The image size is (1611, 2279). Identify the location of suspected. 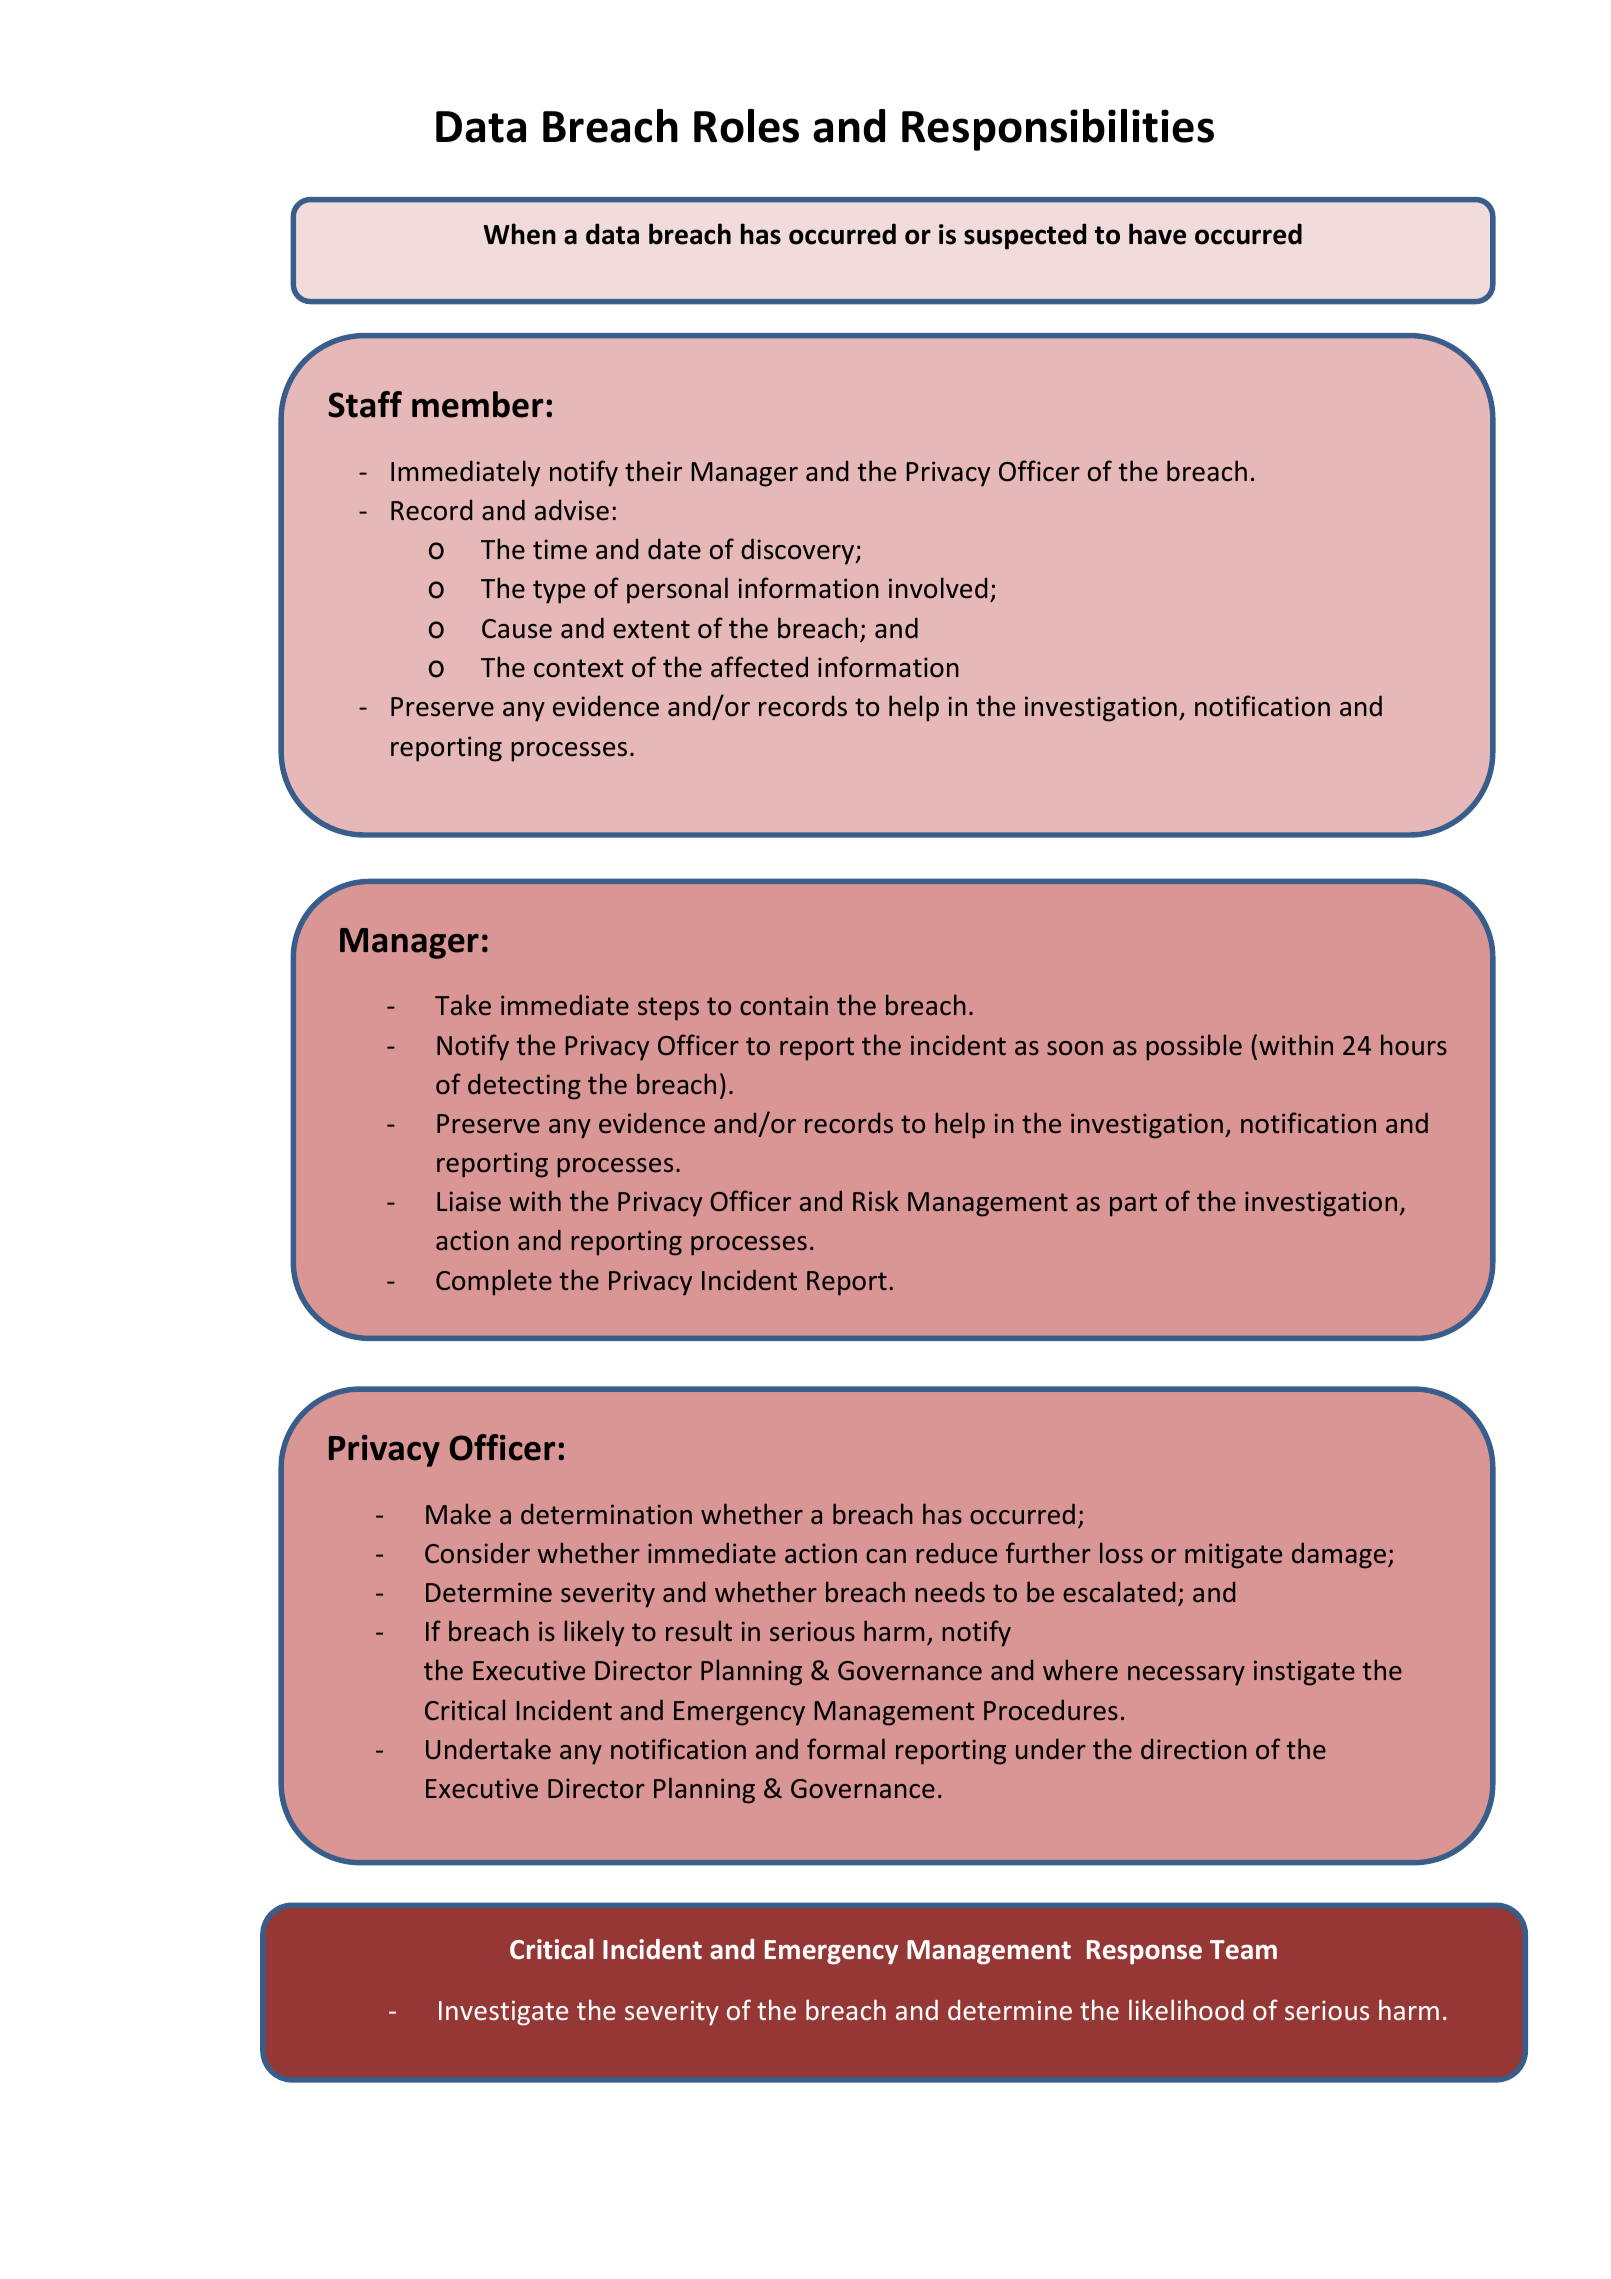
(1025, 236).
